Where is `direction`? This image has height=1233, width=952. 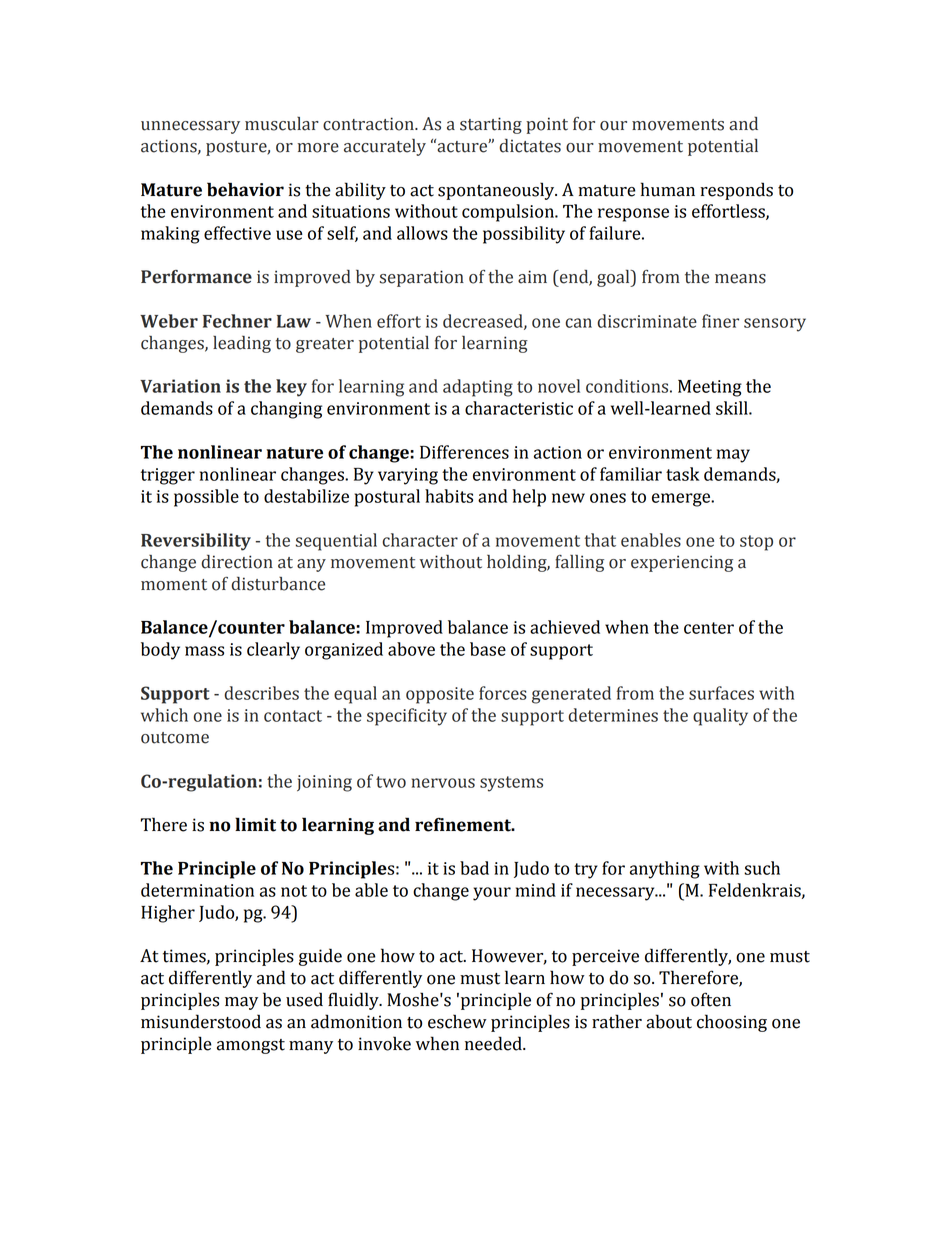
direction is located at coordinates (237, 562).
